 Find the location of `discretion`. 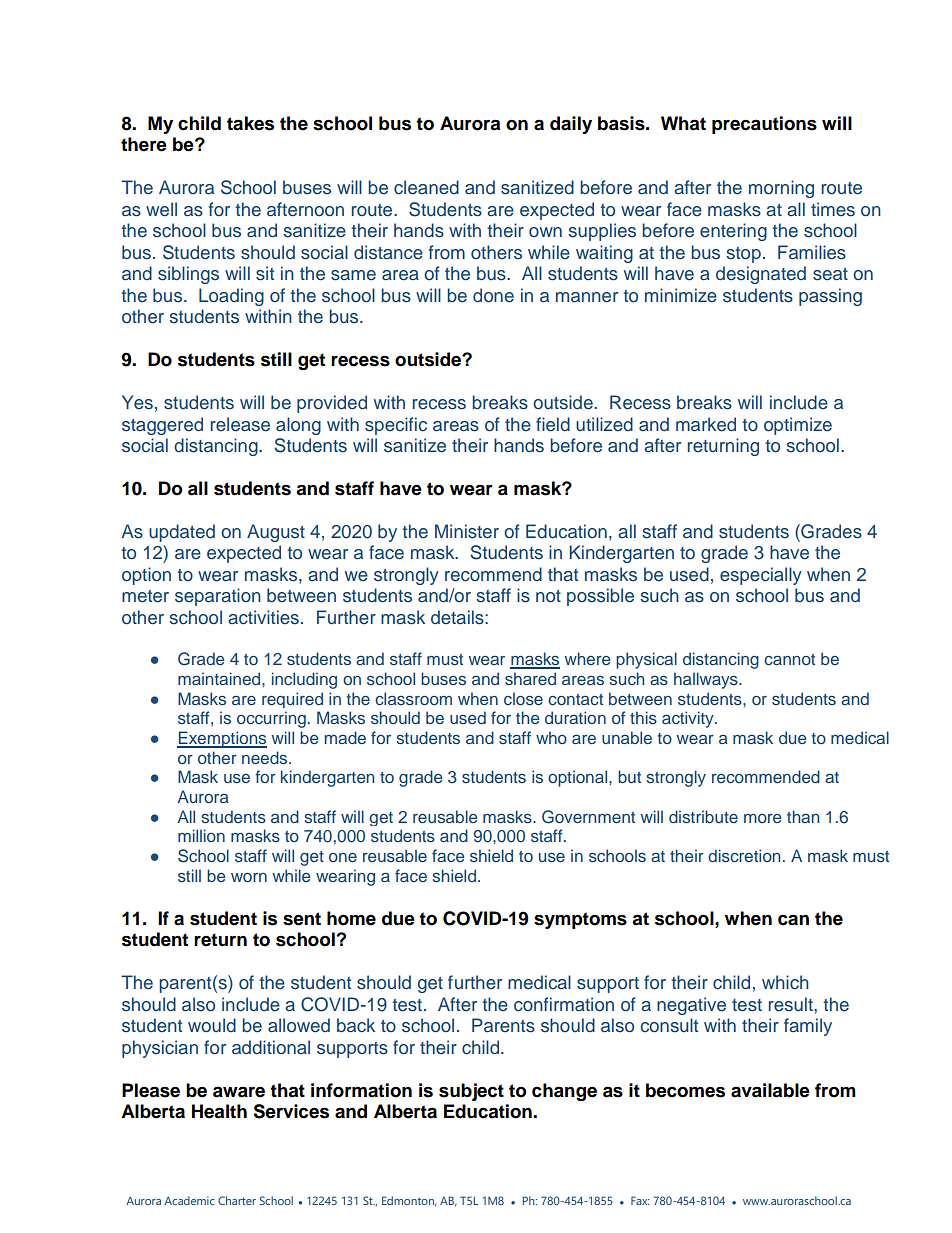

discretion is located at coordinates (744, 855).
